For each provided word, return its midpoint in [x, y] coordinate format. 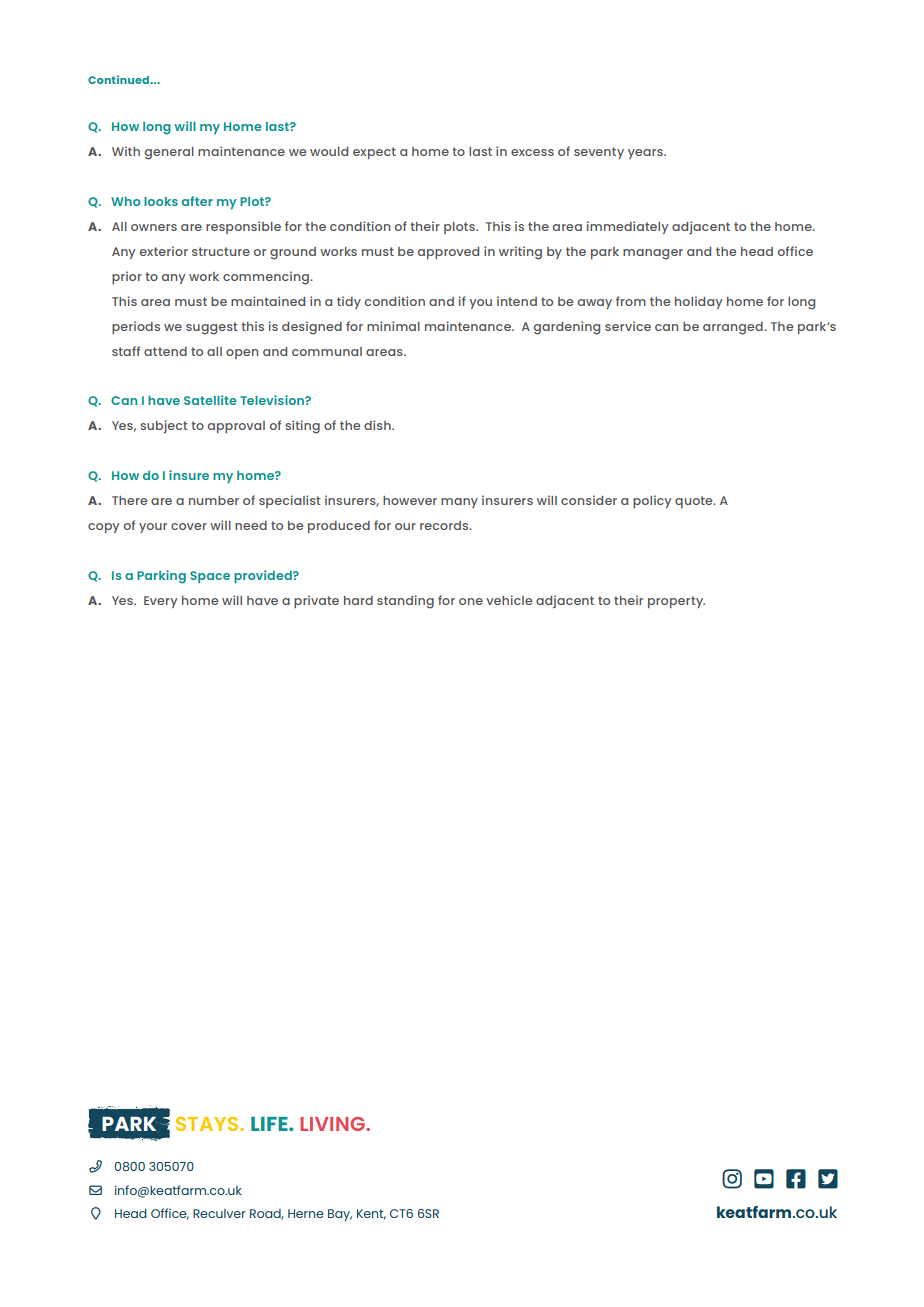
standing [405, 602]
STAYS [208, 1124]
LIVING [333, 1124]
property [676, 602]
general [169, 153]
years [646, 154]
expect [374, 153]
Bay [340, 1215]
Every [160, 602]
